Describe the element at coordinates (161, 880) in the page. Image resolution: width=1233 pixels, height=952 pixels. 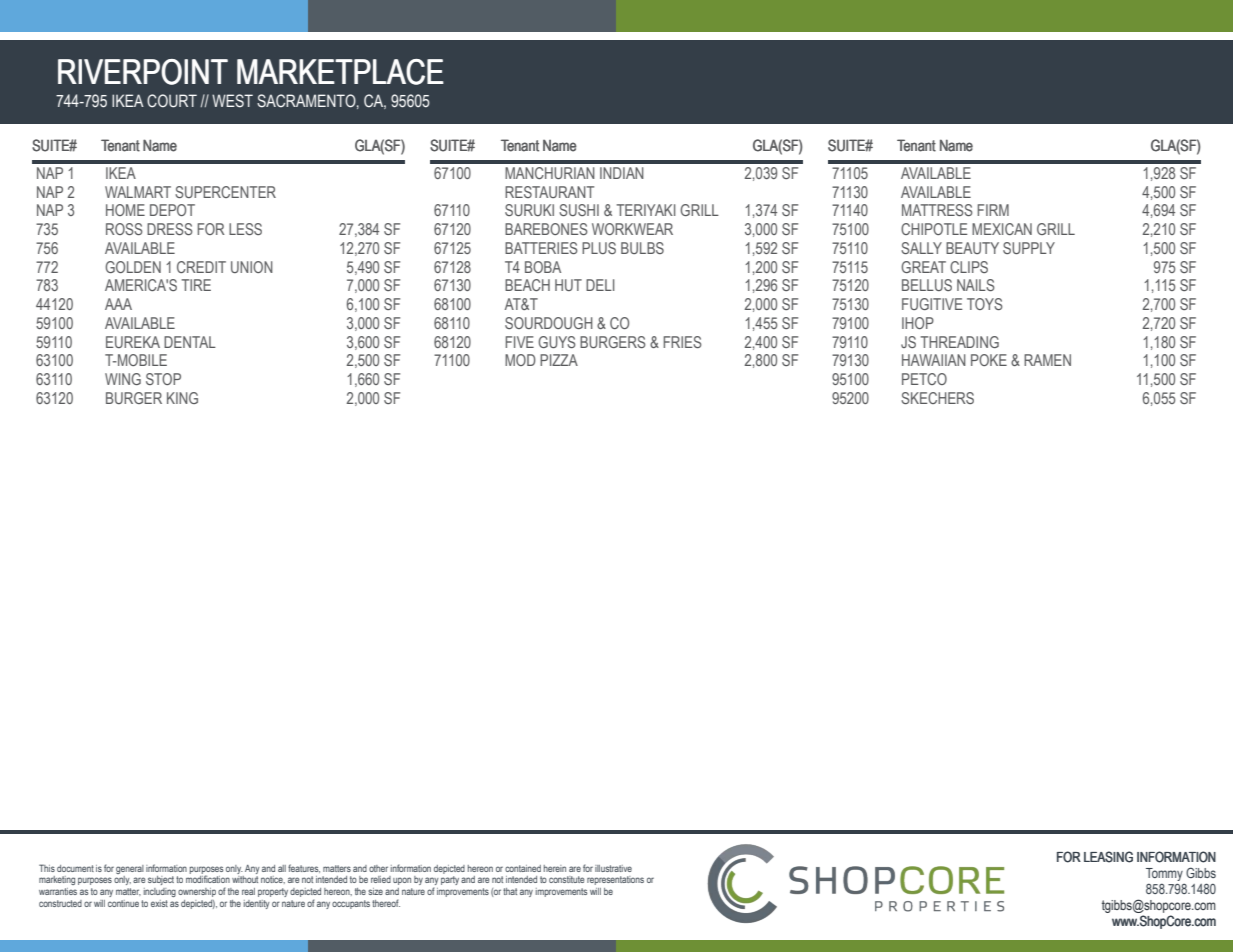
I see `subject` at that location.
